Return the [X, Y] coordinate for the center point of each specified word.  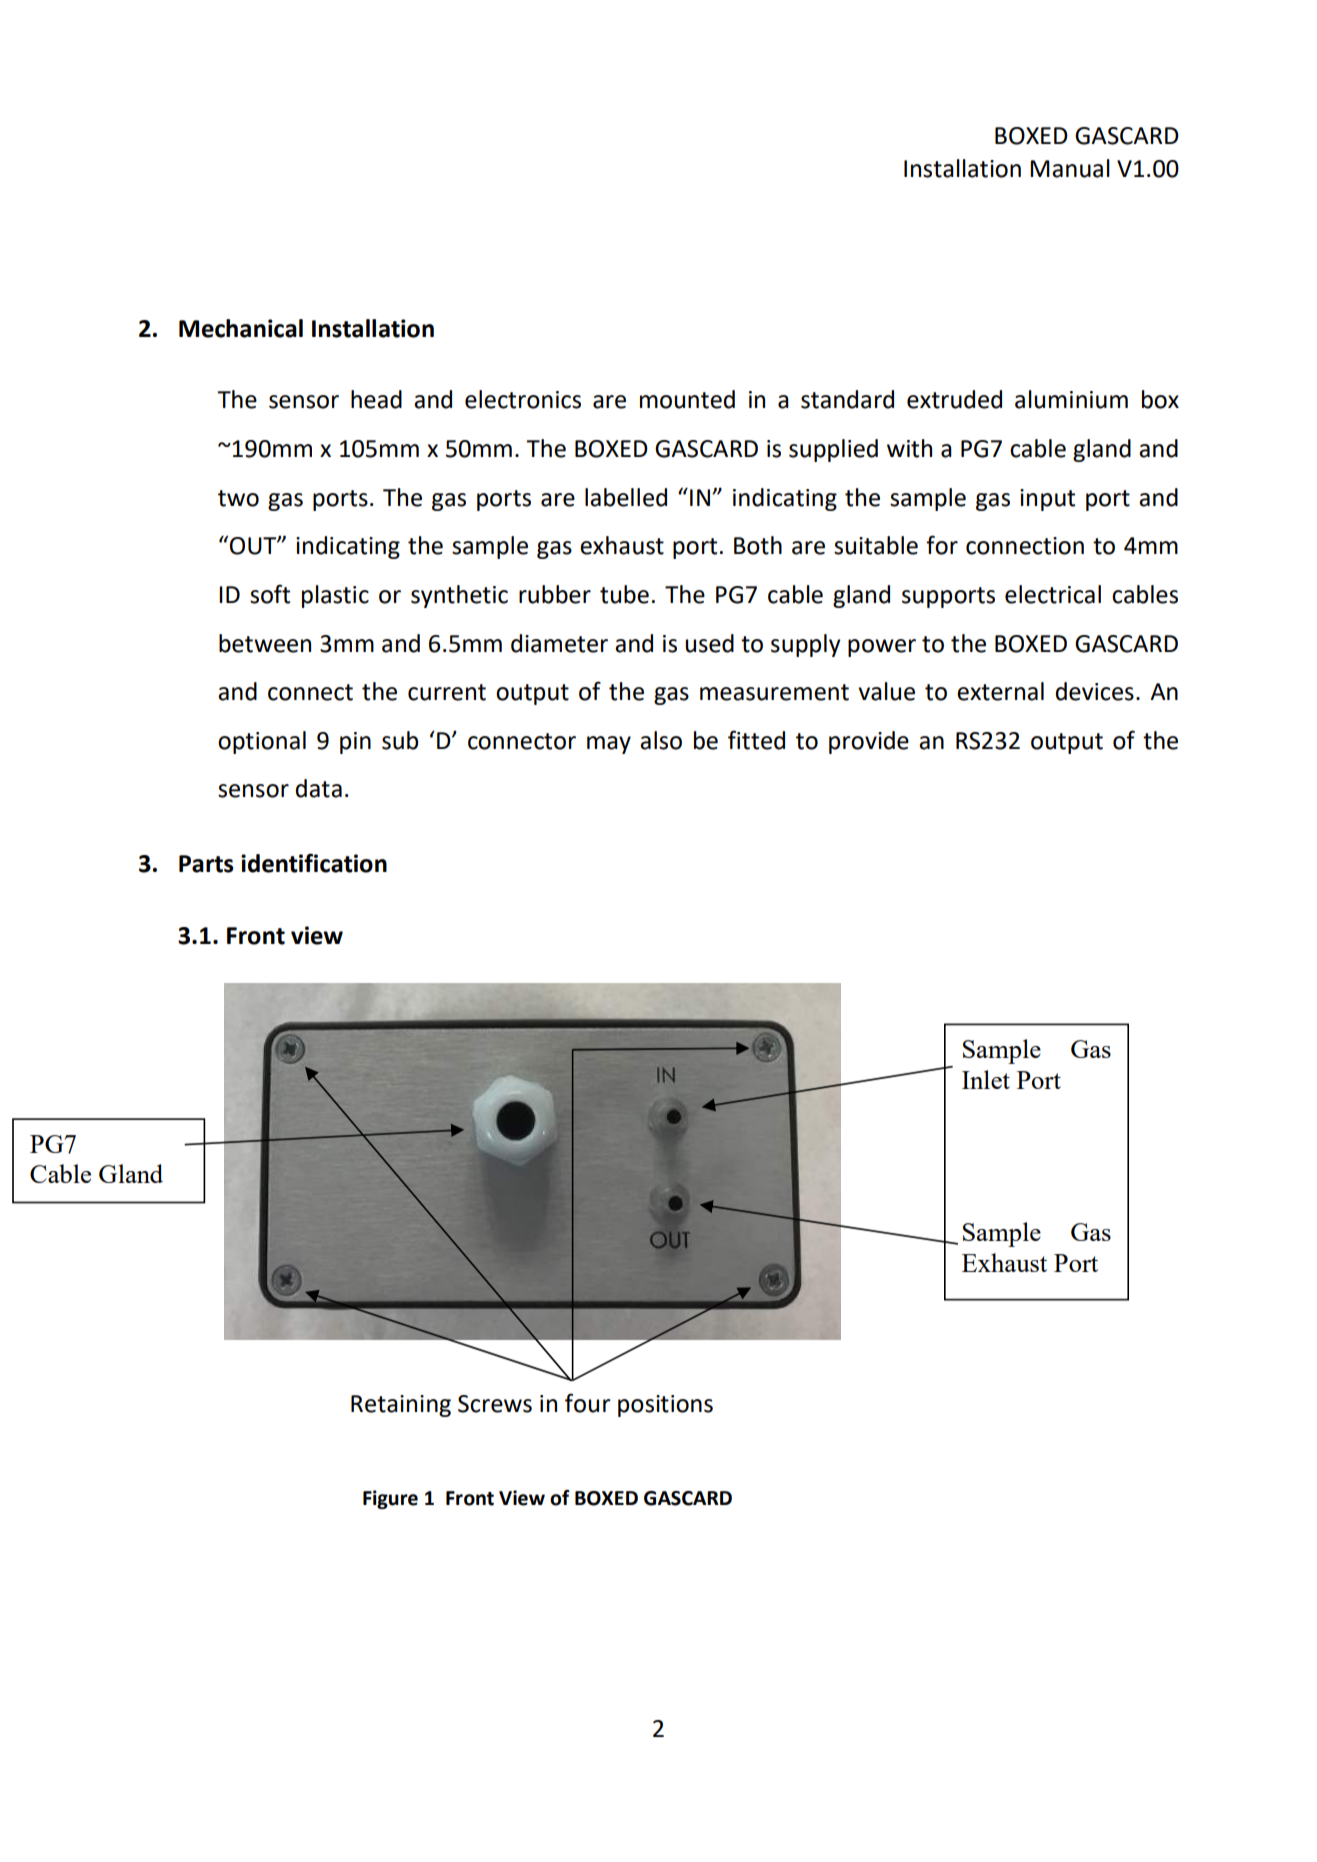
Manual [1070, 168]
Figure [390, 1499]
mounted [687, 399]
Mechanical [241, 328]
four [588, 1403]
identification [314, 863]
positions [665, 1406]
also [661, 740]
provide [869, 742]
